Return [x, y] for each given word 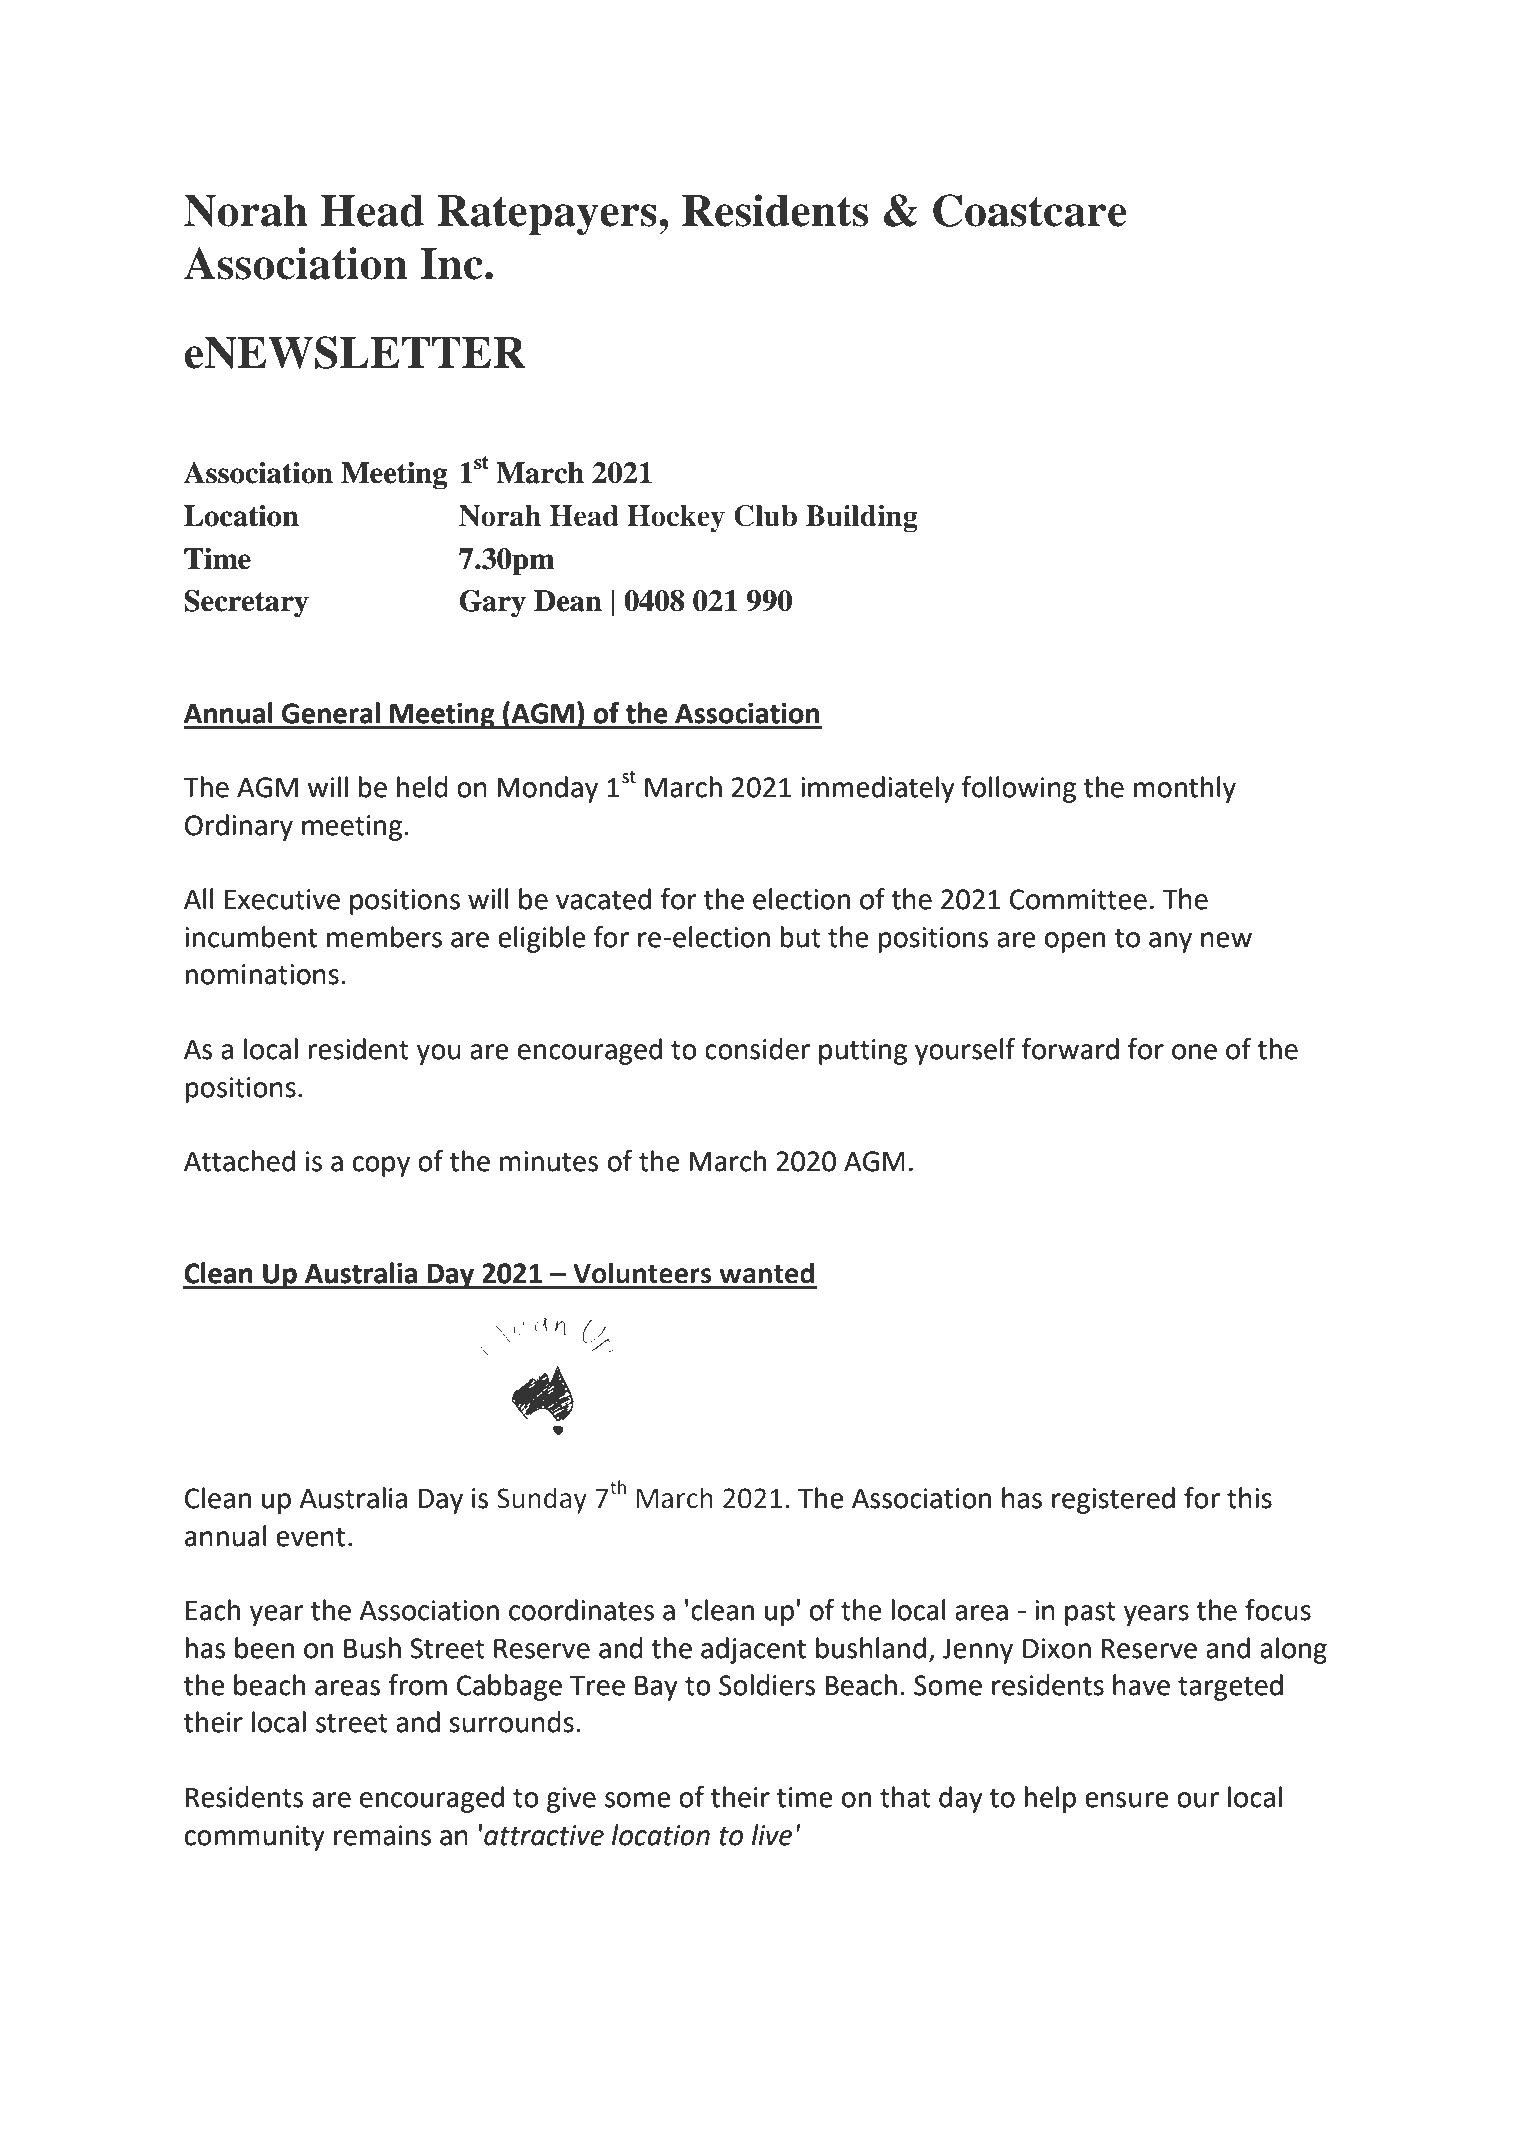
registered [1113, 1500]
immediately [878, 789]
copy [381, 1166]
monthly [1185, 789]
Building [862, 519]
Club [765, 516]
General [331, 713]
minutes [549, 1161]
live [772, 1835]
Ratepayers [547, 215]
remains [382, 1835]
